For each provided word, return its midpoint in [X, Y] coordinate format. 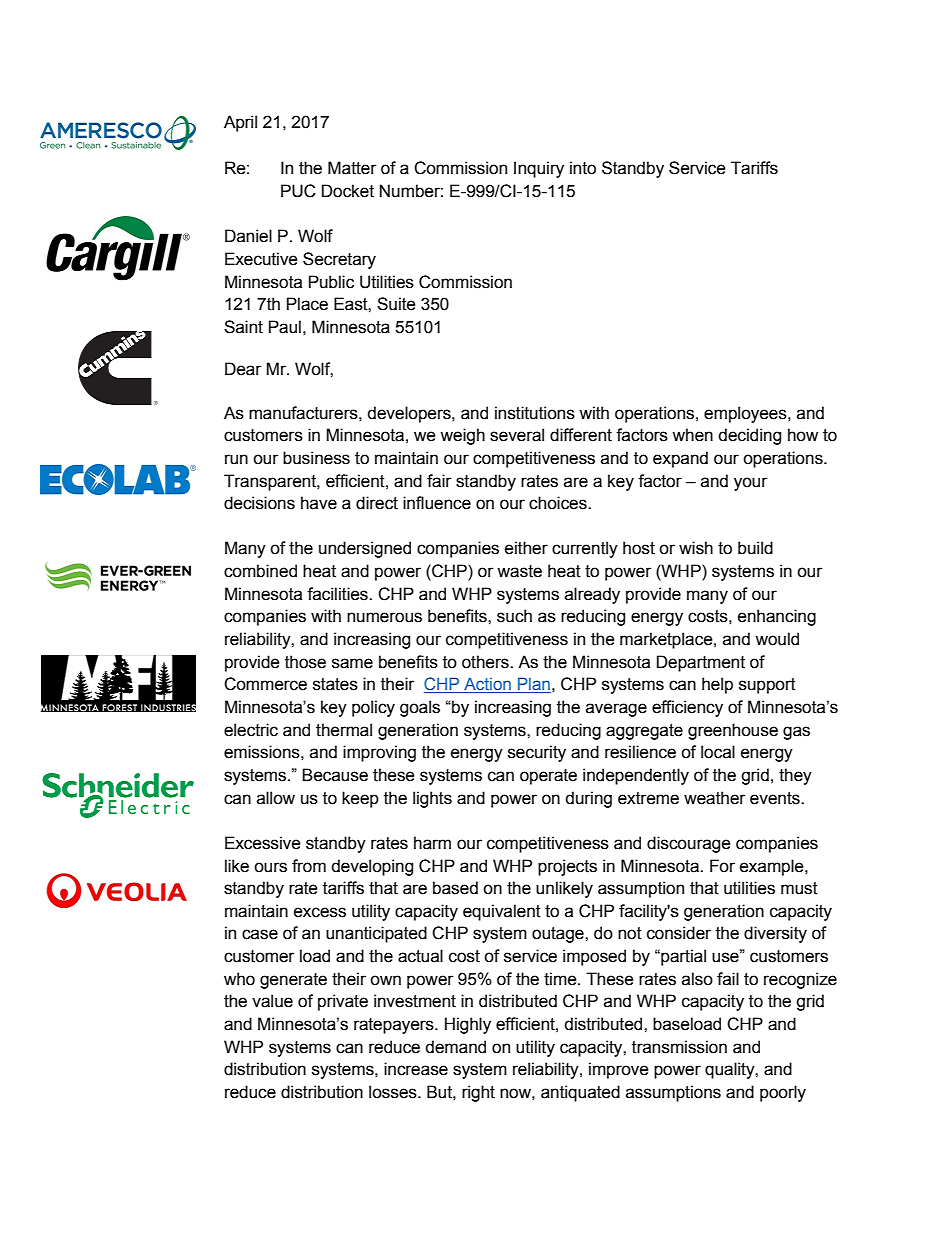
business [316, 458]
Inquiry [539, 169]
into [583, 168]
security [537, 753]
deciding [749, 436]
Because [335, 775]
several [517, 435]
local [718, 752]
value [272, 1001]
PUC [298, 191]
